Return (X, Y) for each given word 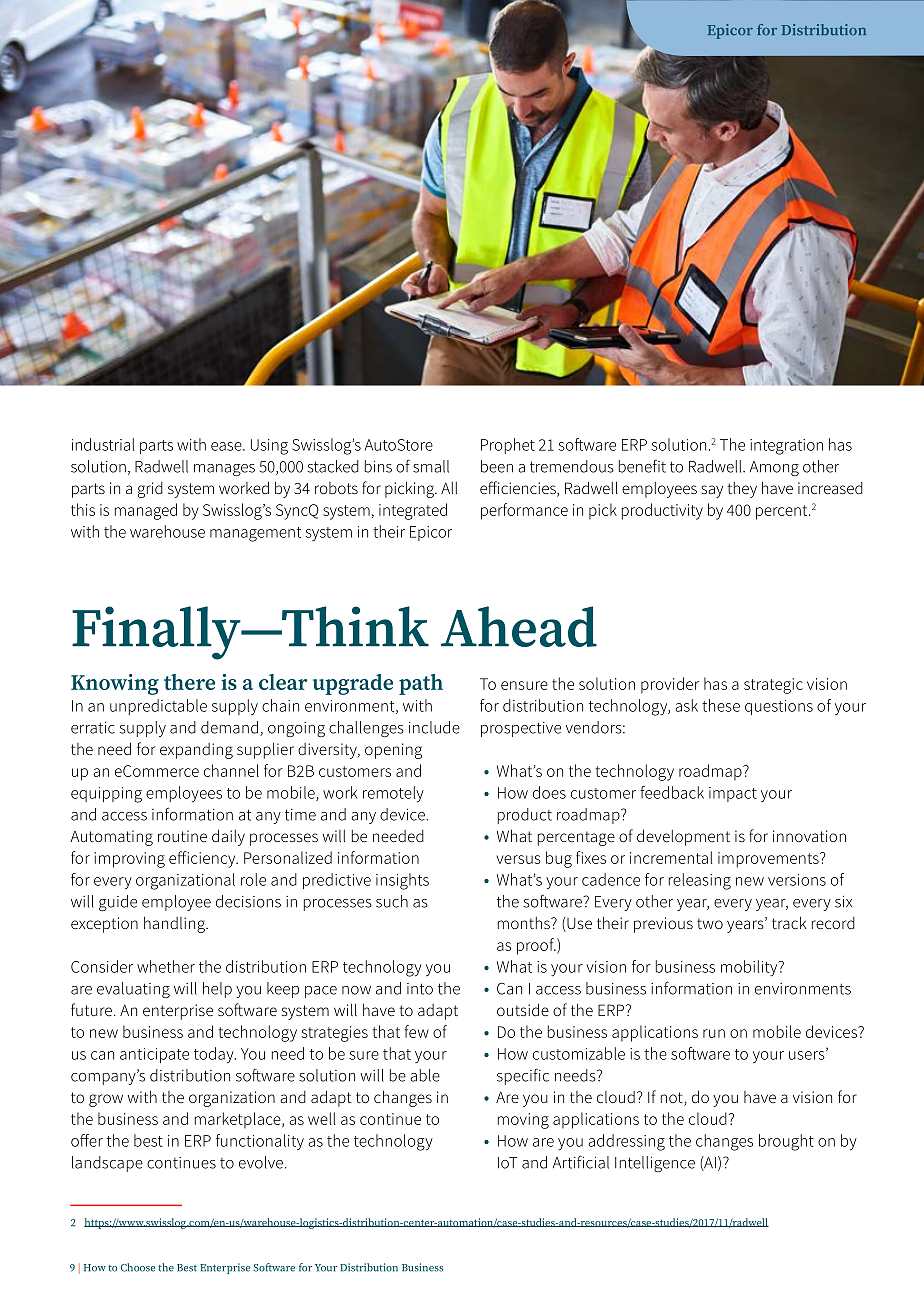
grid (150, 490)
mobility (750, 968)
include (434, 727)
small (431, 466)
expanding (196, 751)
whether (166, 966)
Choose (138, 1267)
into (420, 989)
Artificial (581, 1162)
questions (779, 707)
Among (774, 468)
